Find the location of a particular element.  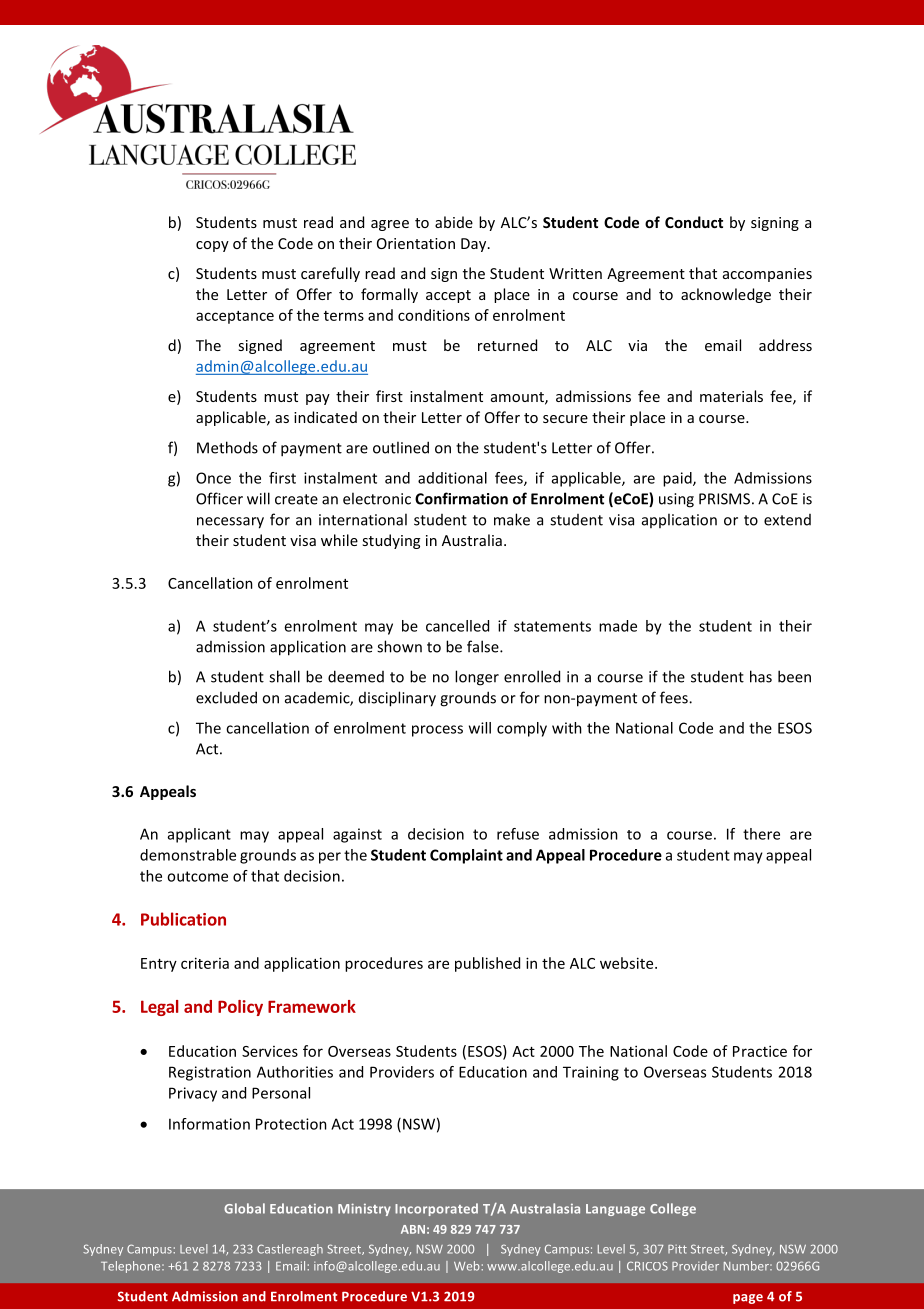

Global is located at coordinates (244, 1208).
